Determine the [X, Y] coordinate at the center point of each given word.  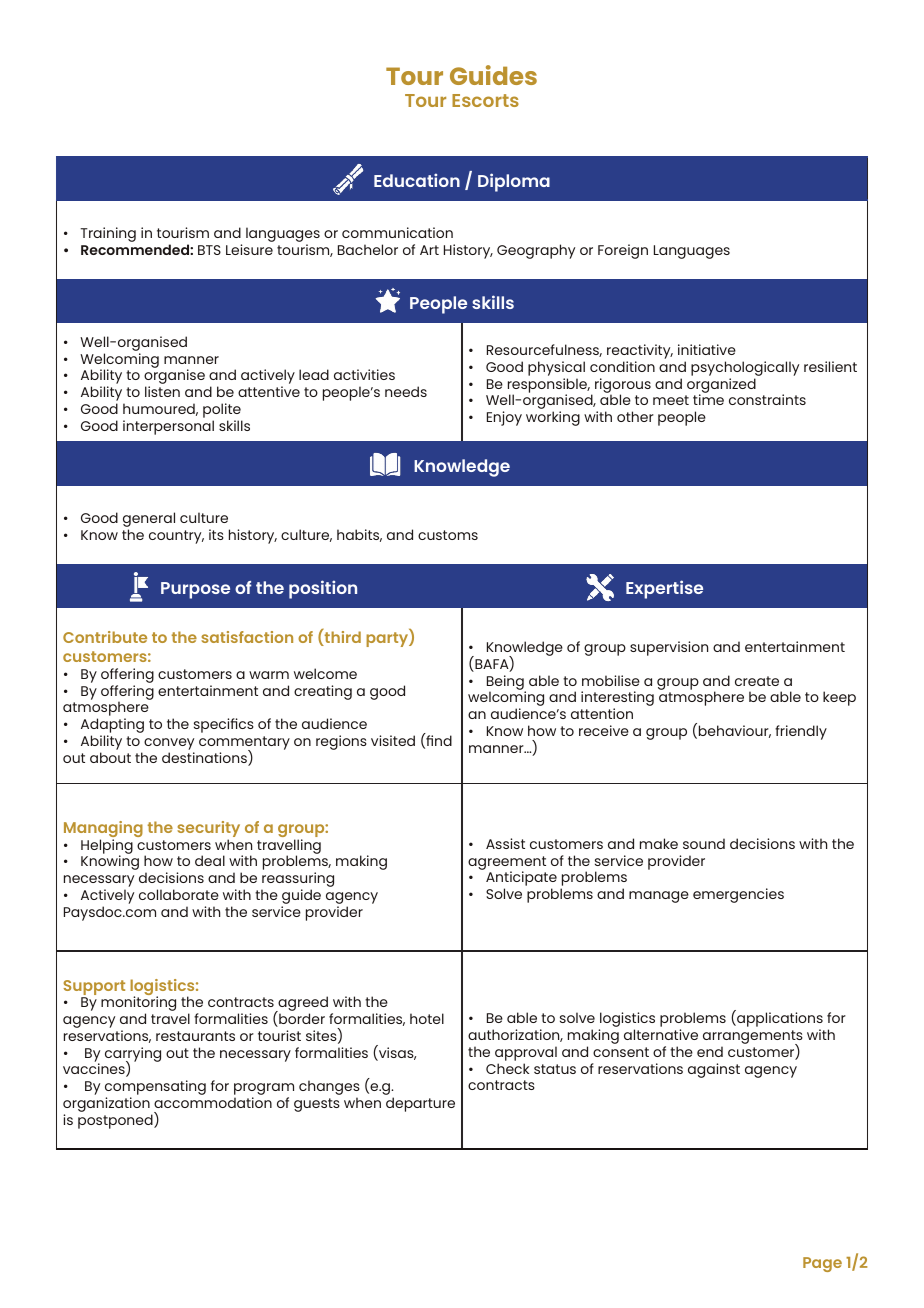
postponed [116, 1120]
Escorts [485, 100]
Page [822, 1264]
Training [108, 234]
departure [420, 1104]
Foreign [623, 251]
